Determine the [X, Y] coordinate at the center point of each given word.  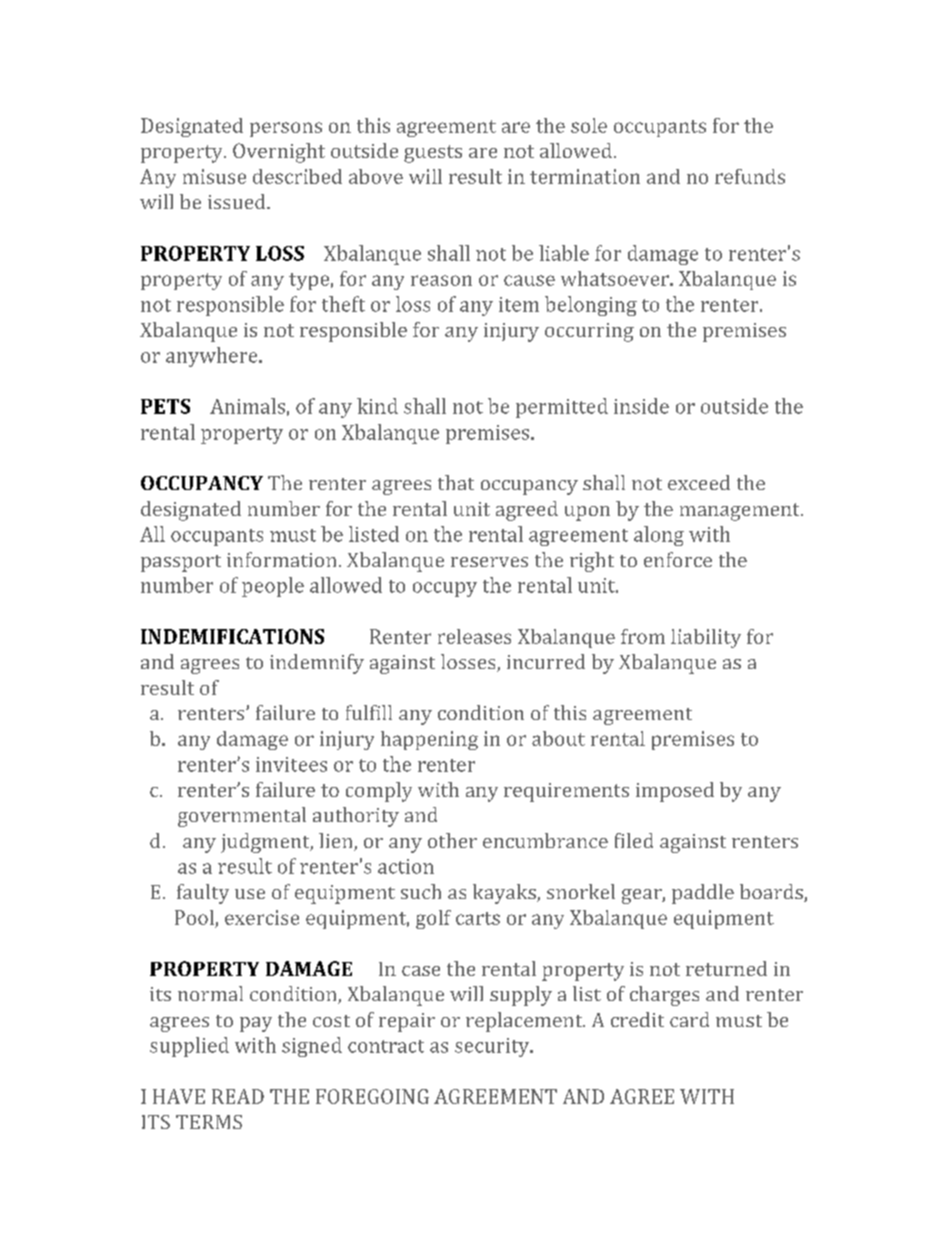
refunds [750, 176]
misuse [214, 176]
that [456, 482]
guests [433, 154]
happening [429, 740]
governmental [242, 817]
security [493, 1047]
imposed [675, 792]
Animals [247, 406]
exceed [699, 482]
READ [238, 1096]
